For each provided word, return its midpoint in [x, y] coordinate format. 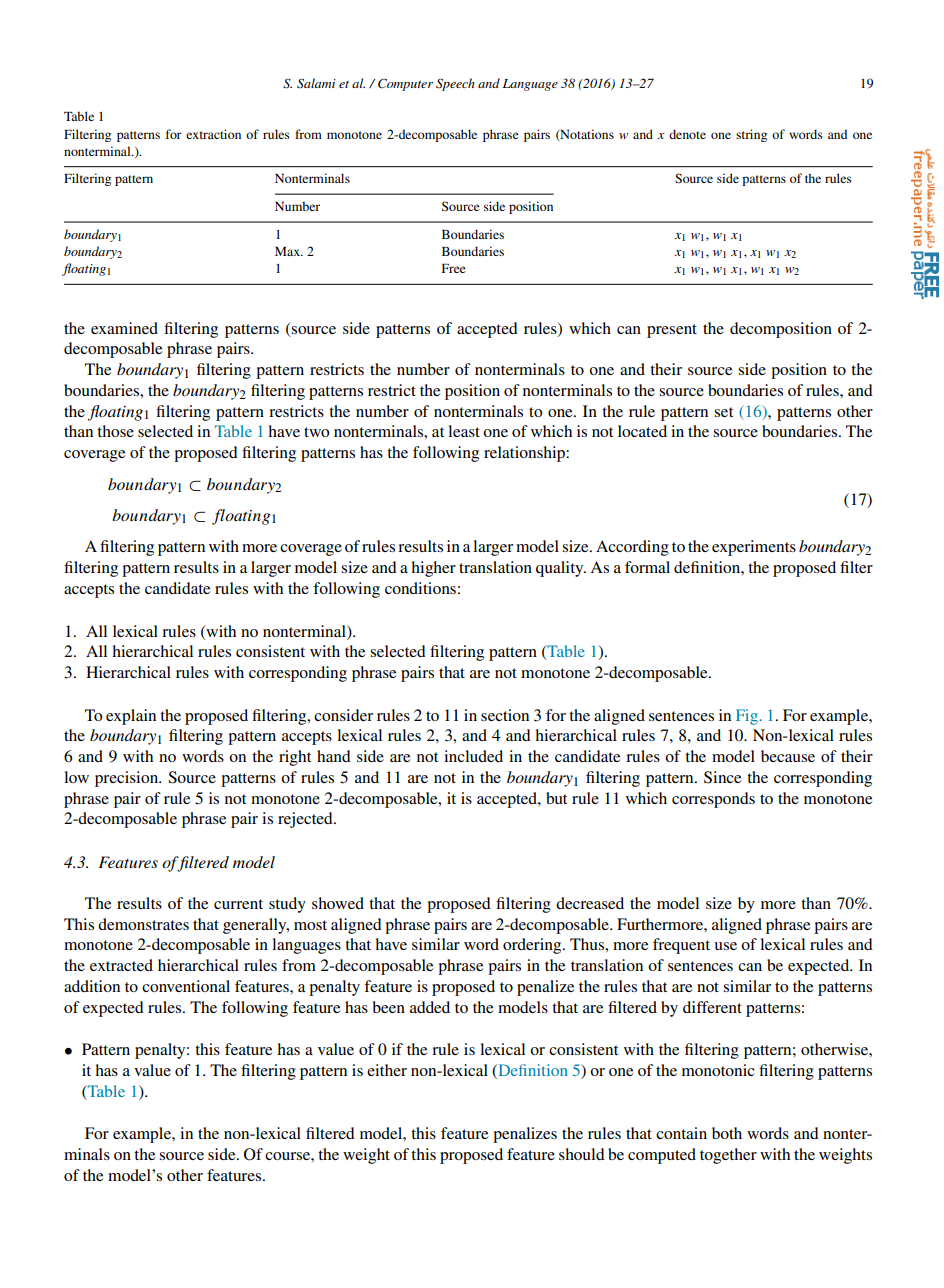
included [473, 756]
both [727, 1133]
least [464, 431]
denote [687, 134]
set [723, 412]
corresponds [713, 800]
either [387, 1070]
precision [128, 779]
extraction [213, 134]
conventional [186, 986]
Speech [455, 84]
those [115, 431]
